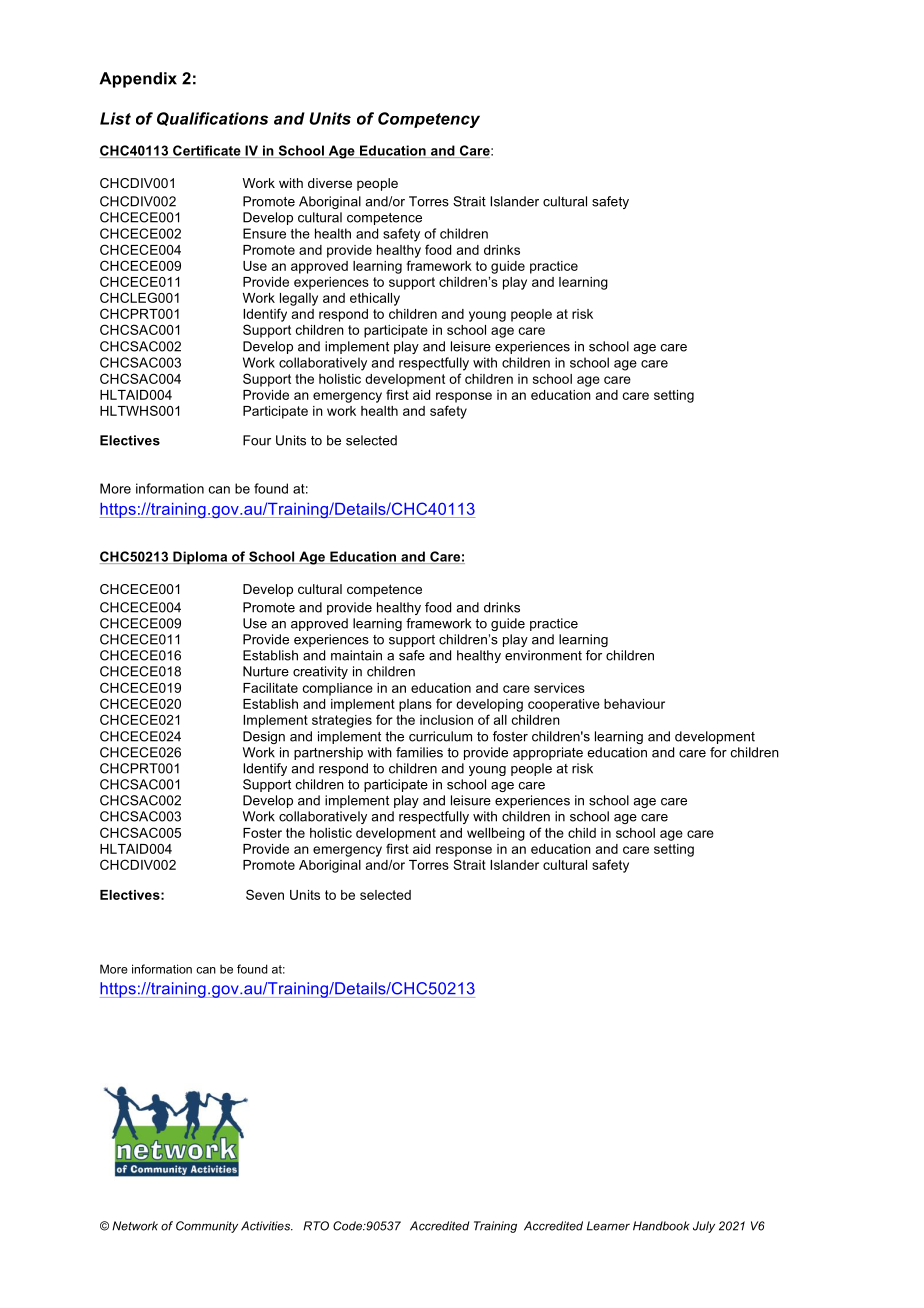 This image has width=924, height=1308. I want to click on diverse, so click(330, 183).
